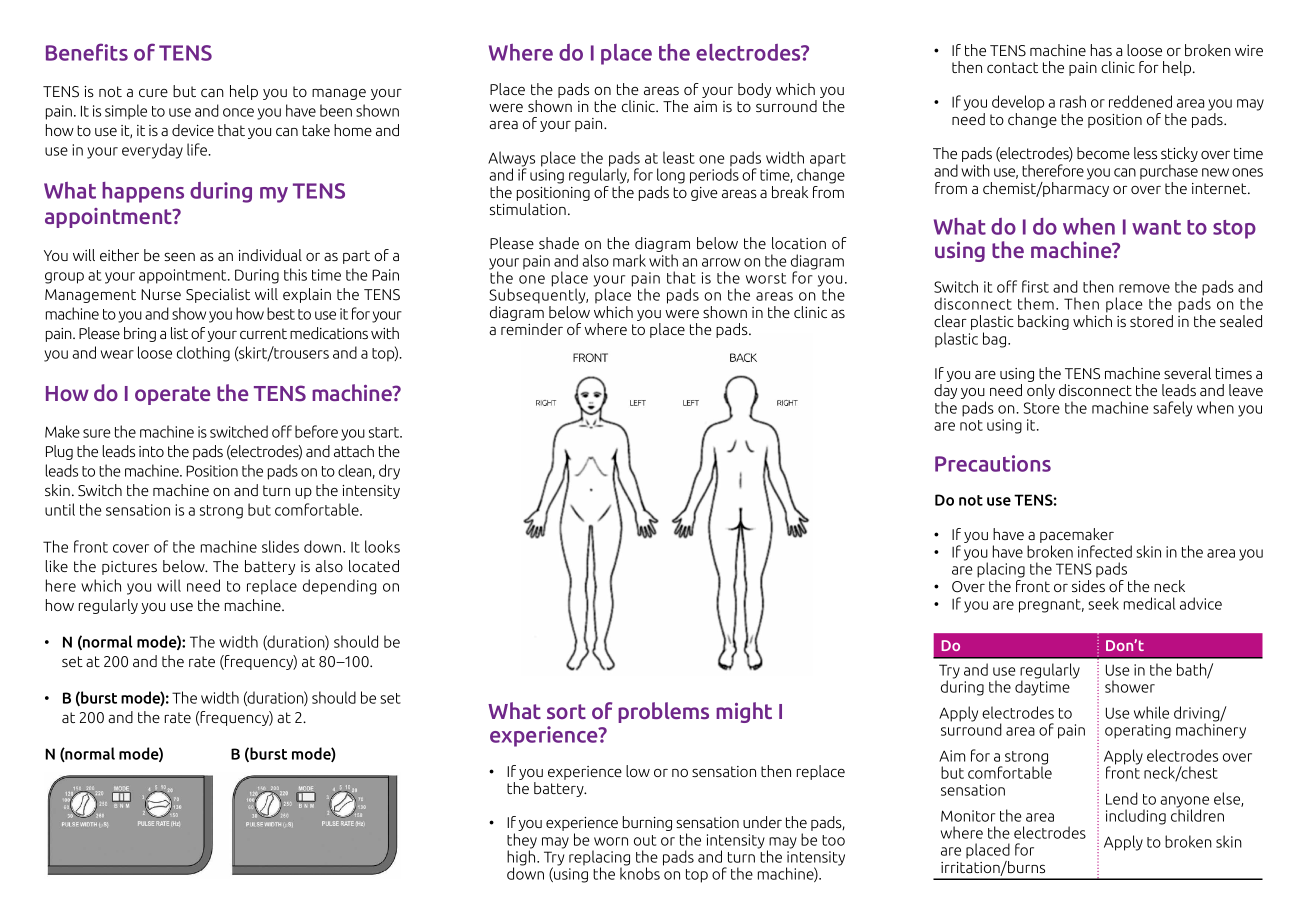 Image resolution: width=1308 pixels, height=924 pixels. I want to click on body, so click(754, 90).
